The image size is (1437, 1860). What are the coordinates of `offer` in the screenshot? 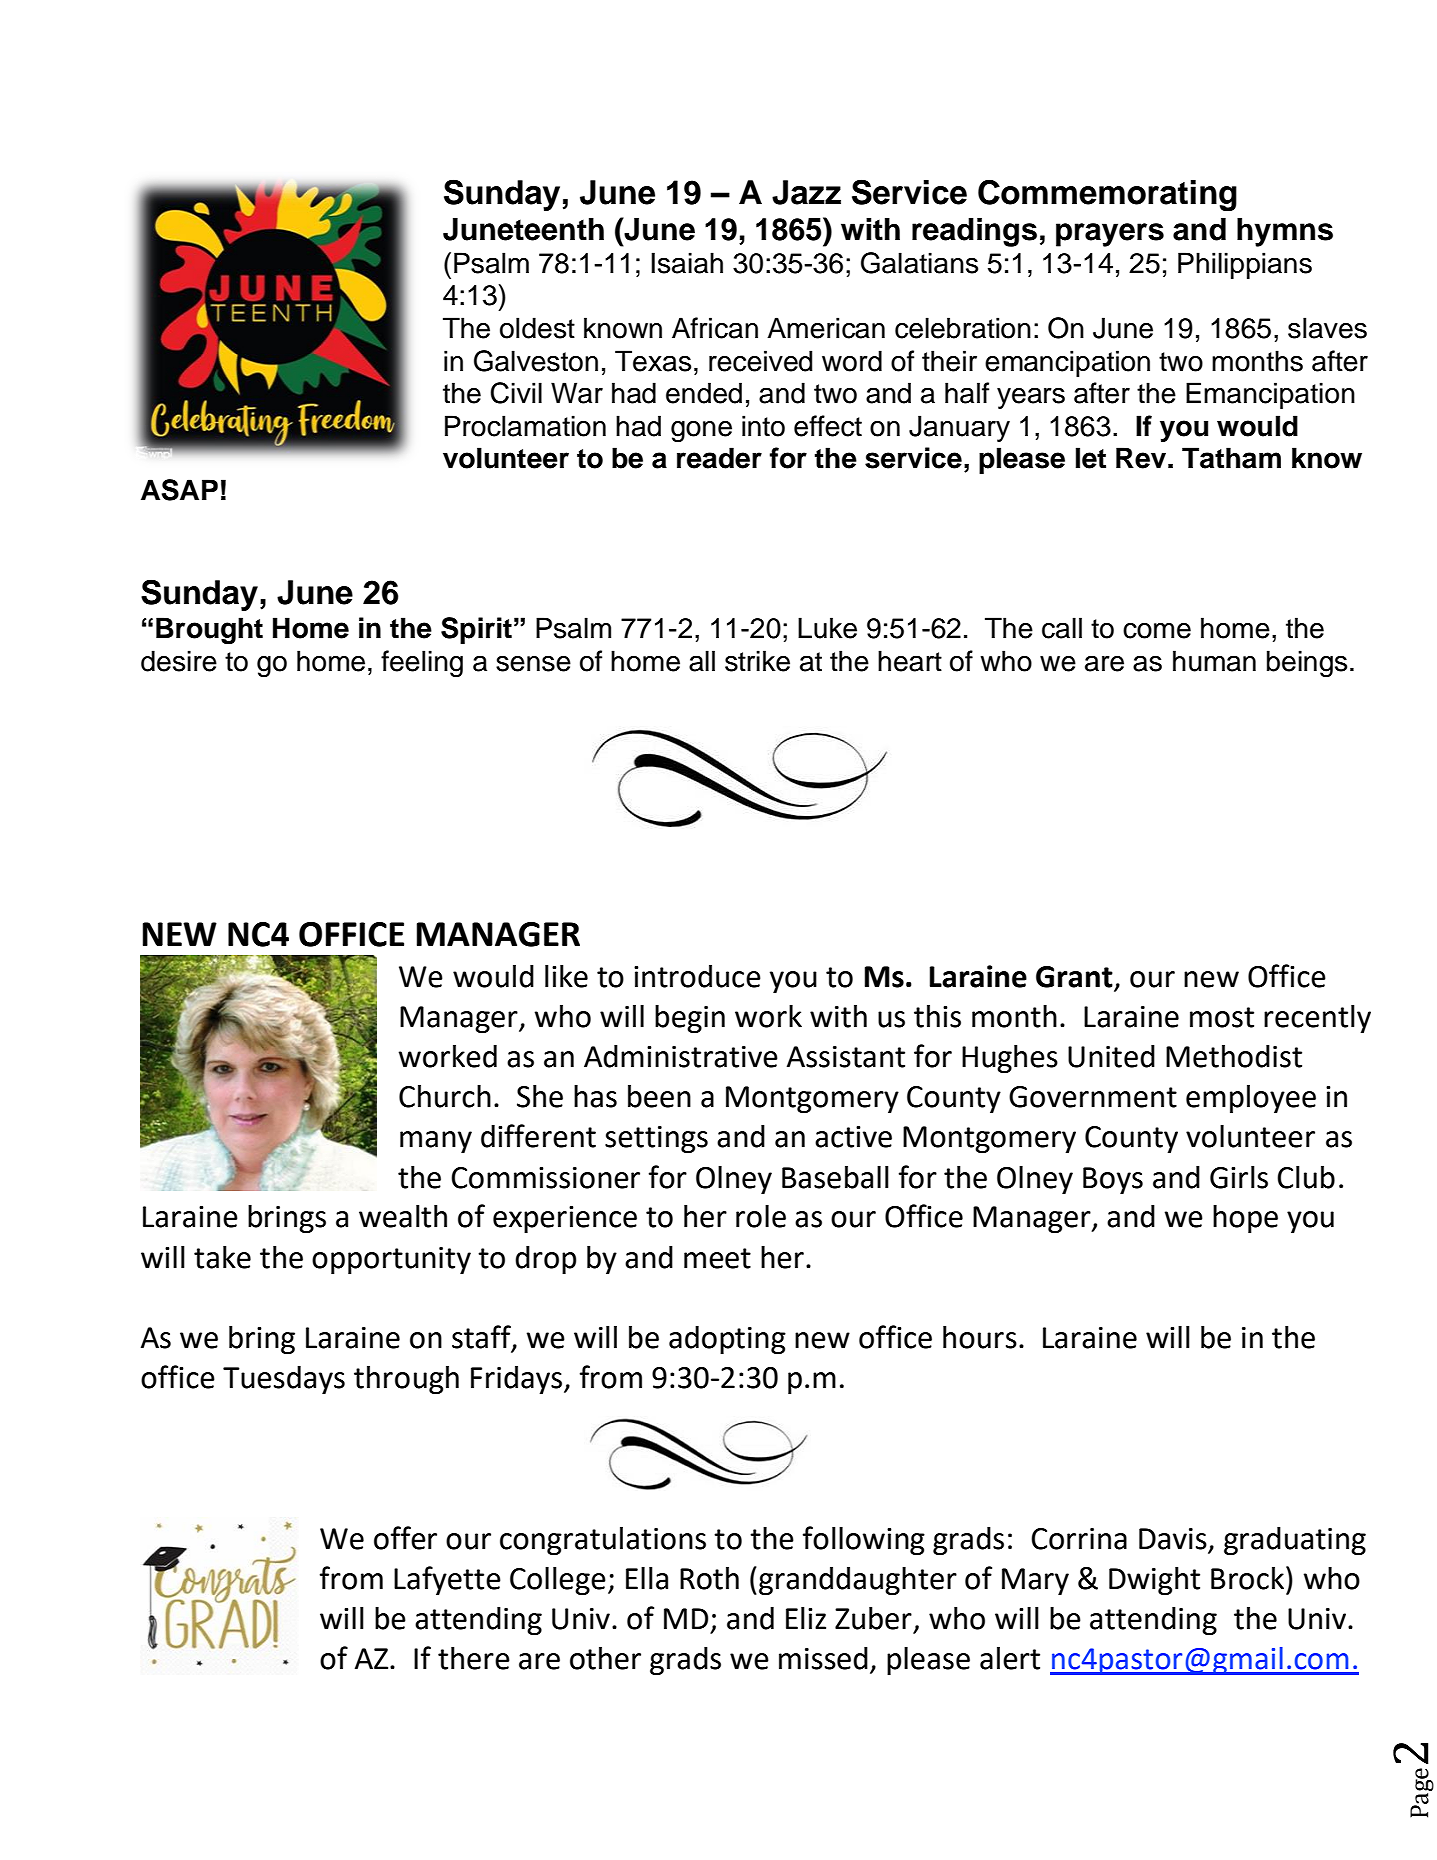 It's located at (405, 1538).
